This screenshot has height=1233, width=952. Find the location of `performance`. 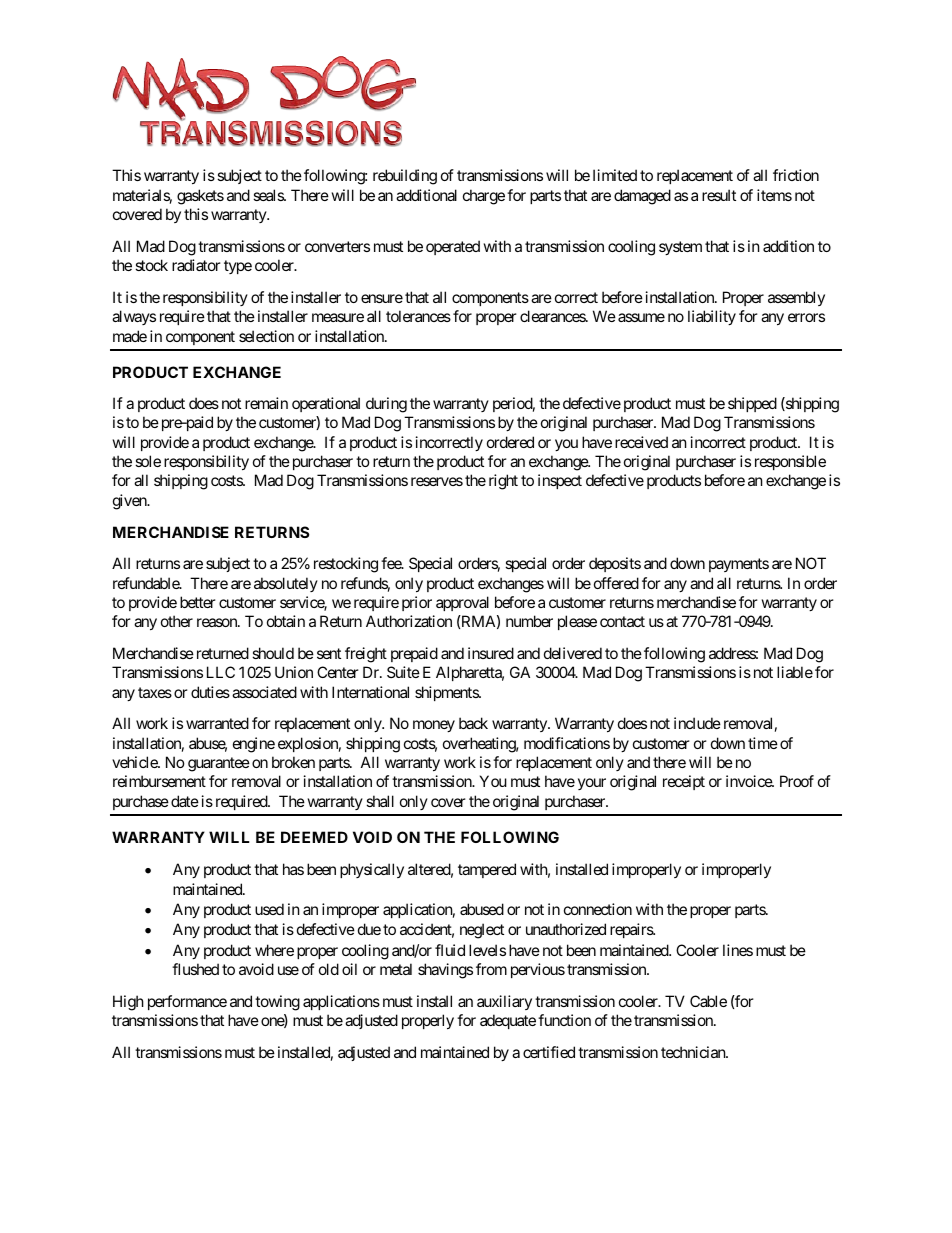

performance is located at coordinates (187, 1002).
